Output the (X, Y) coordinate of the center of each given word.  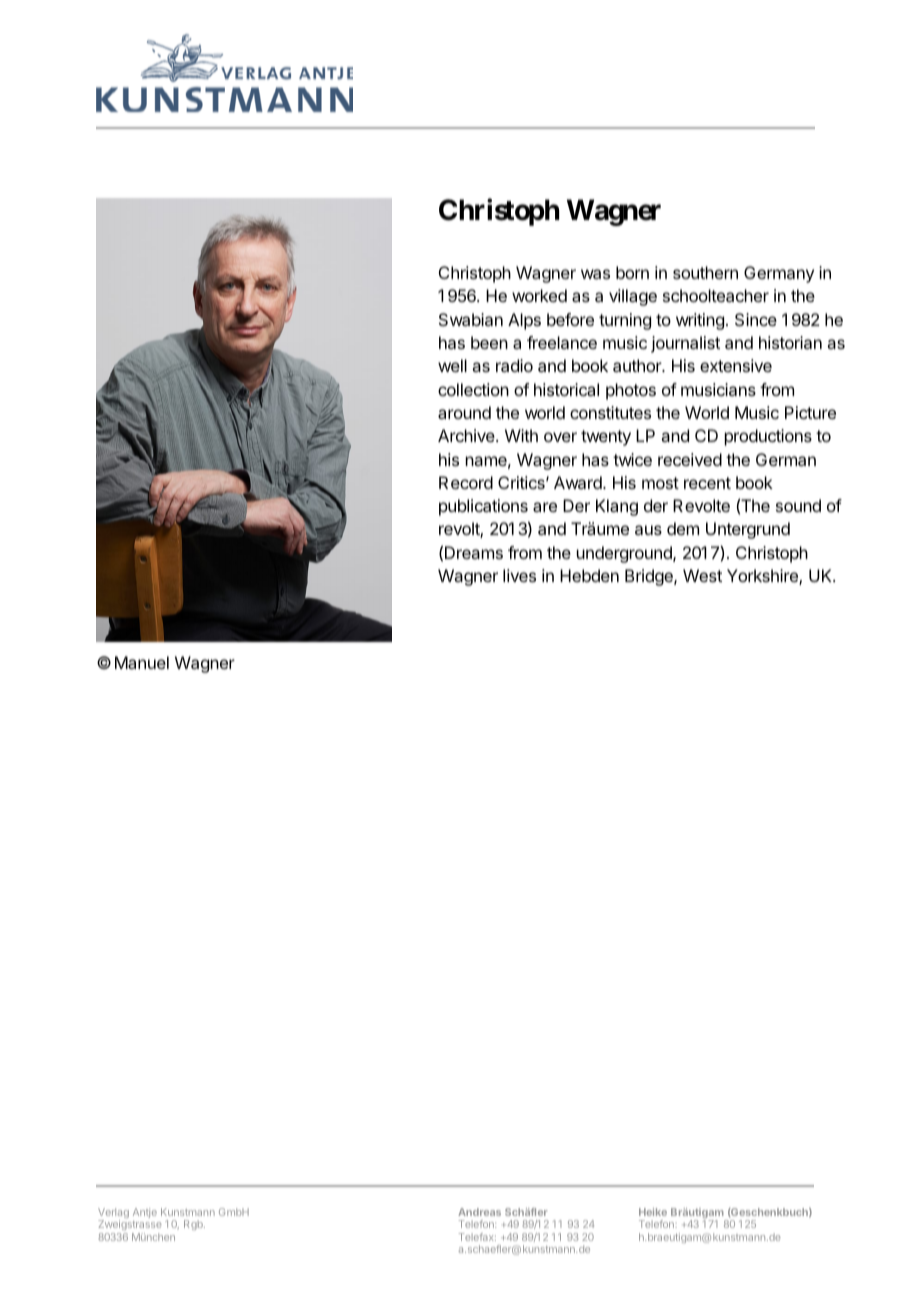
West (702, 575)
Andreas (479, 1212)
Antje (145, 1213)
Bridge (650, 577)
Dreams (474, 552)
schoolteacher (716, 295)
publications (483, 507)
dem (683, 528)
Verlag (113, 1214)
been (489, 342)
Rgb (194, 1225)
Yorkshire (763, 577)
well (452, 365)
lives (519, 575)
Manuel (142, 662)
